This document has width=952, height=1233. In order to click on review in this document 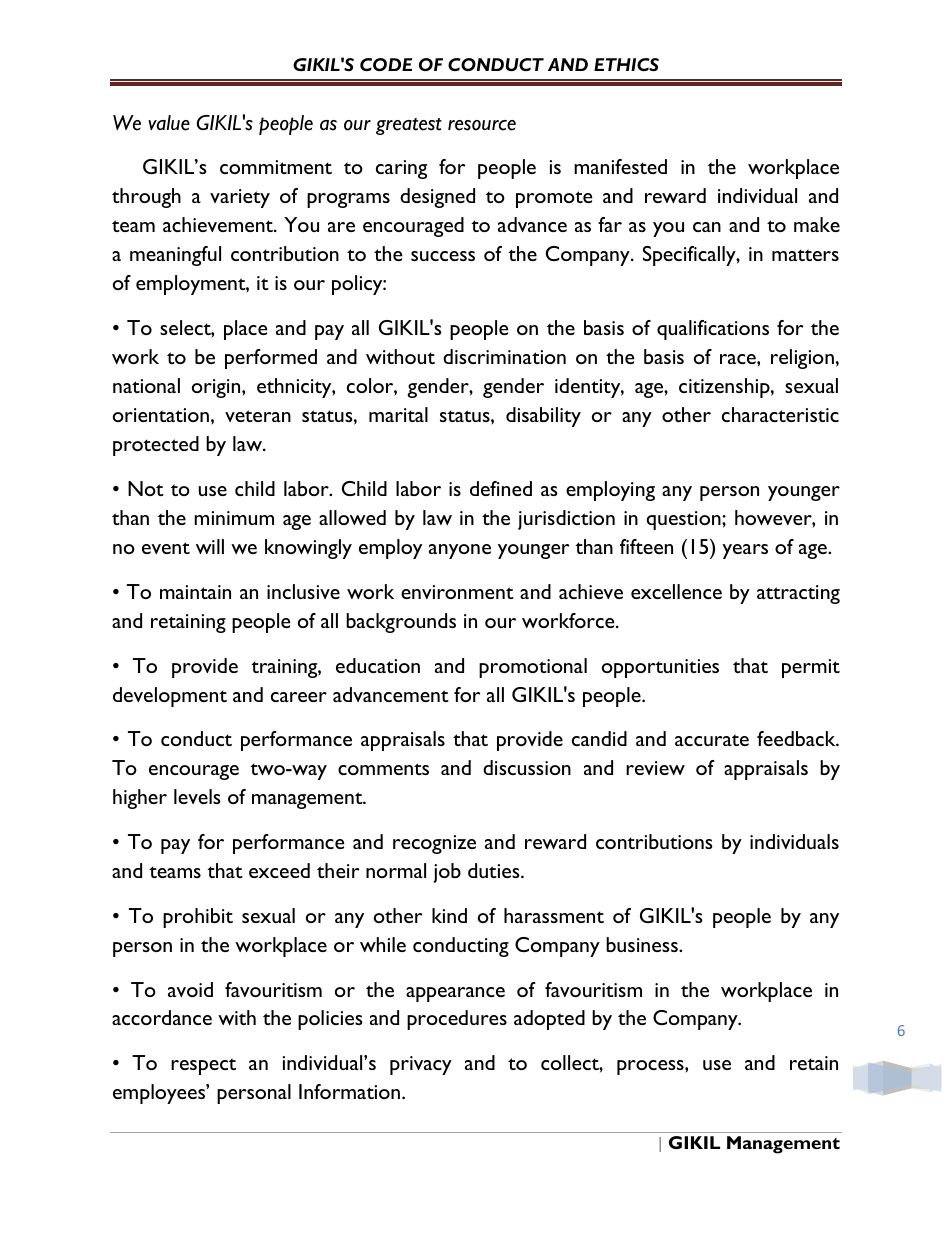, I will do `click(655, 768)`.
